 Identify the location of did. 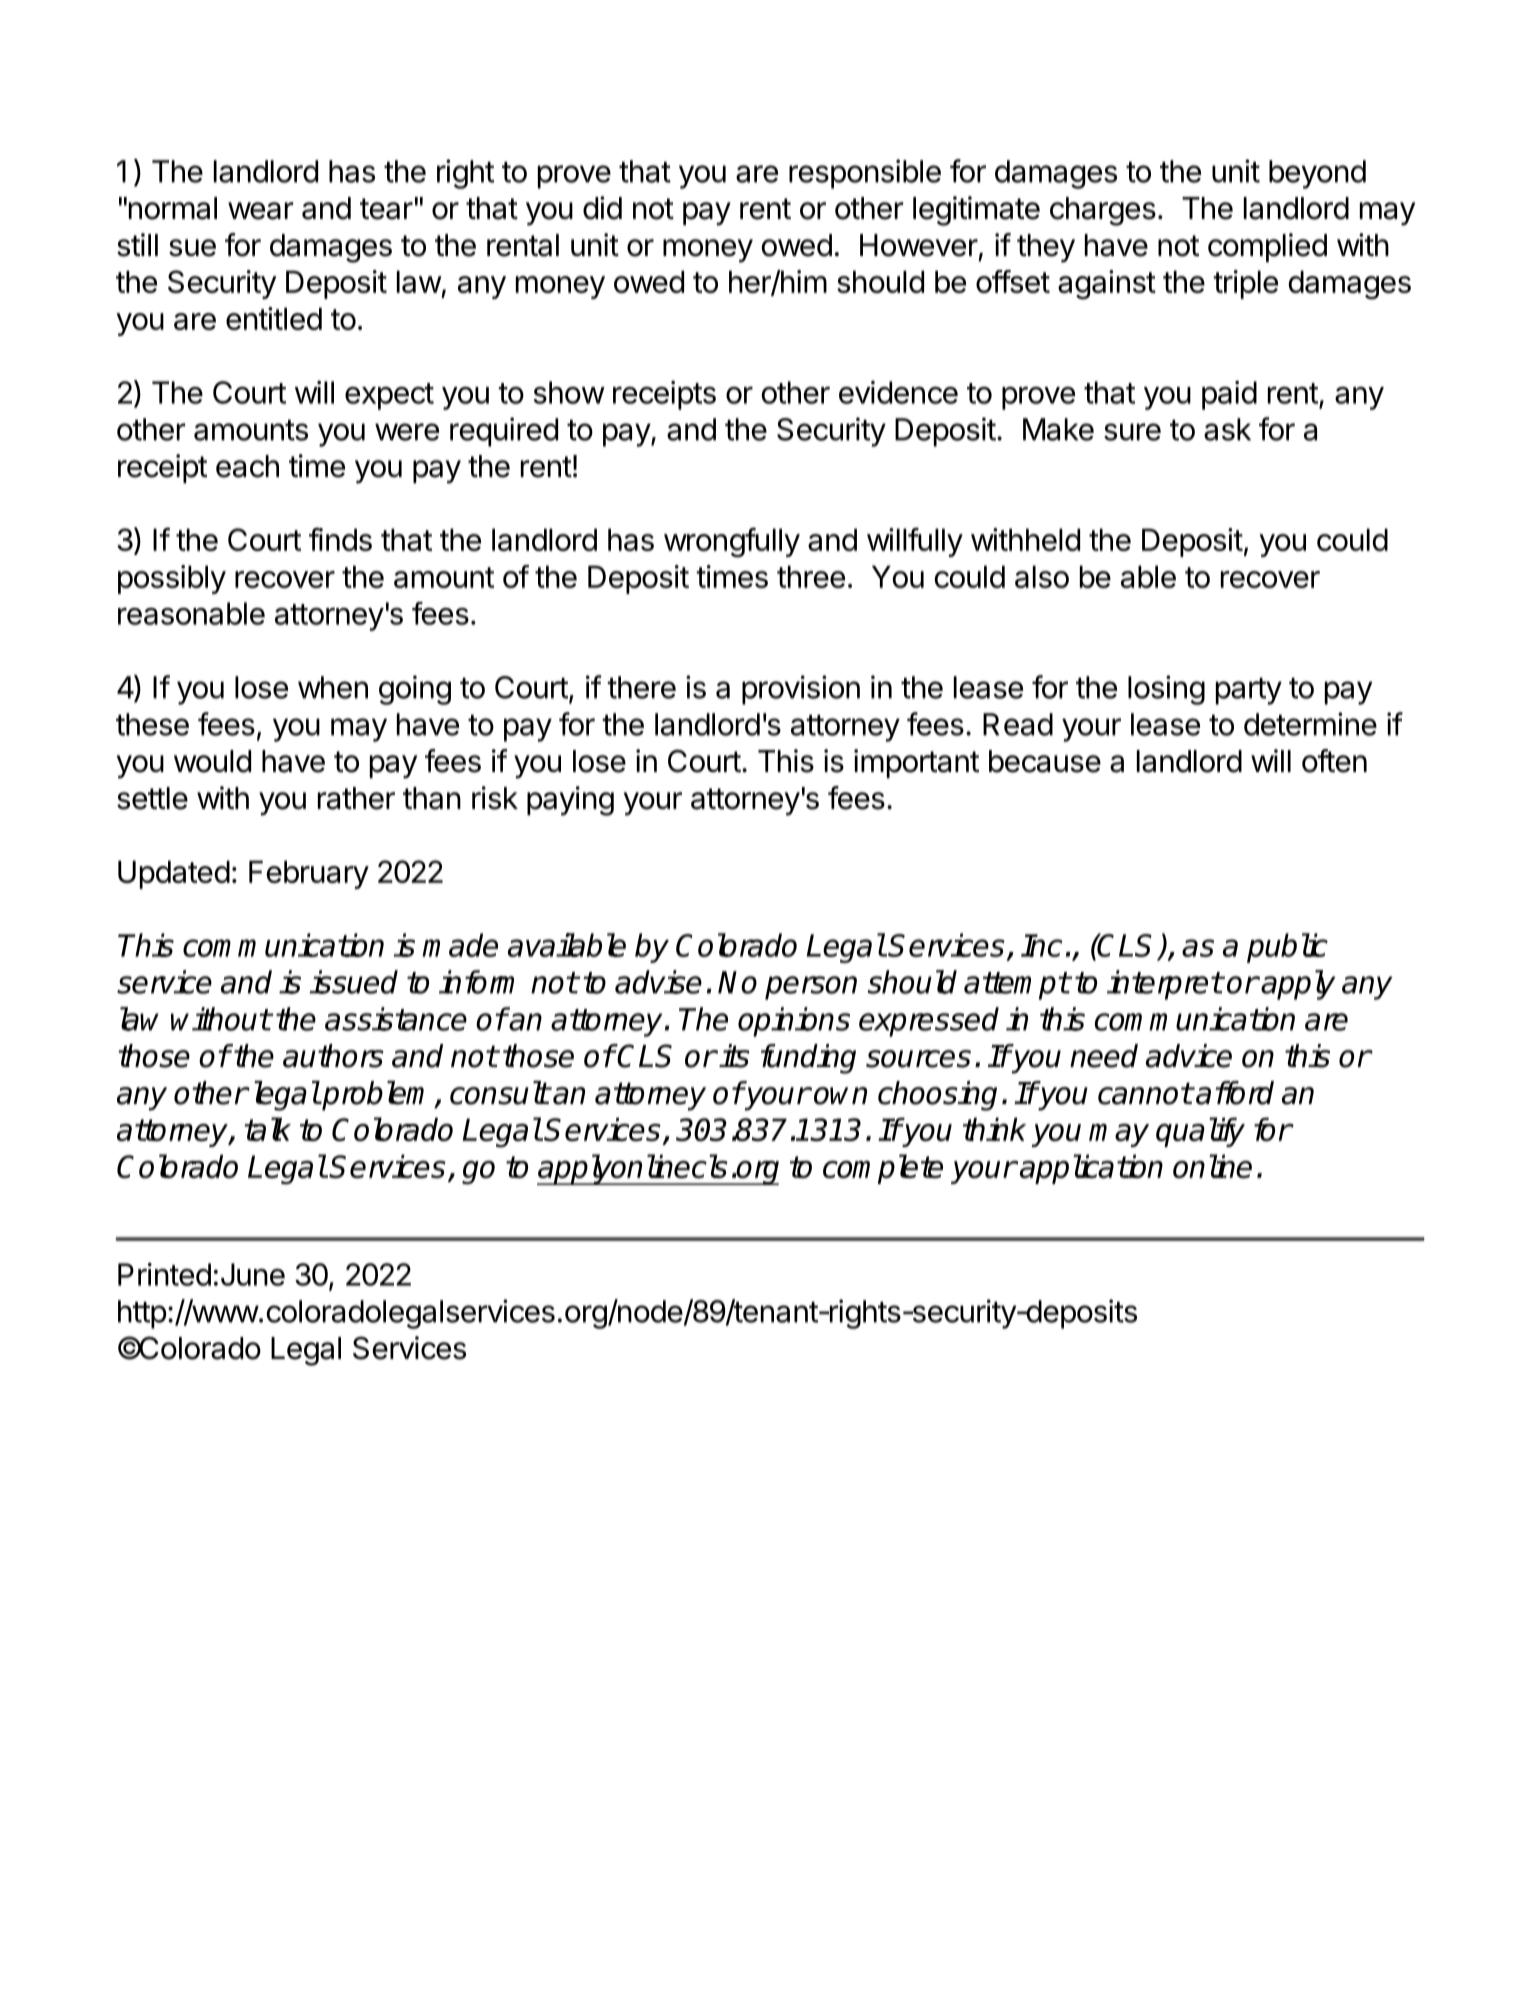
(602, 208).
